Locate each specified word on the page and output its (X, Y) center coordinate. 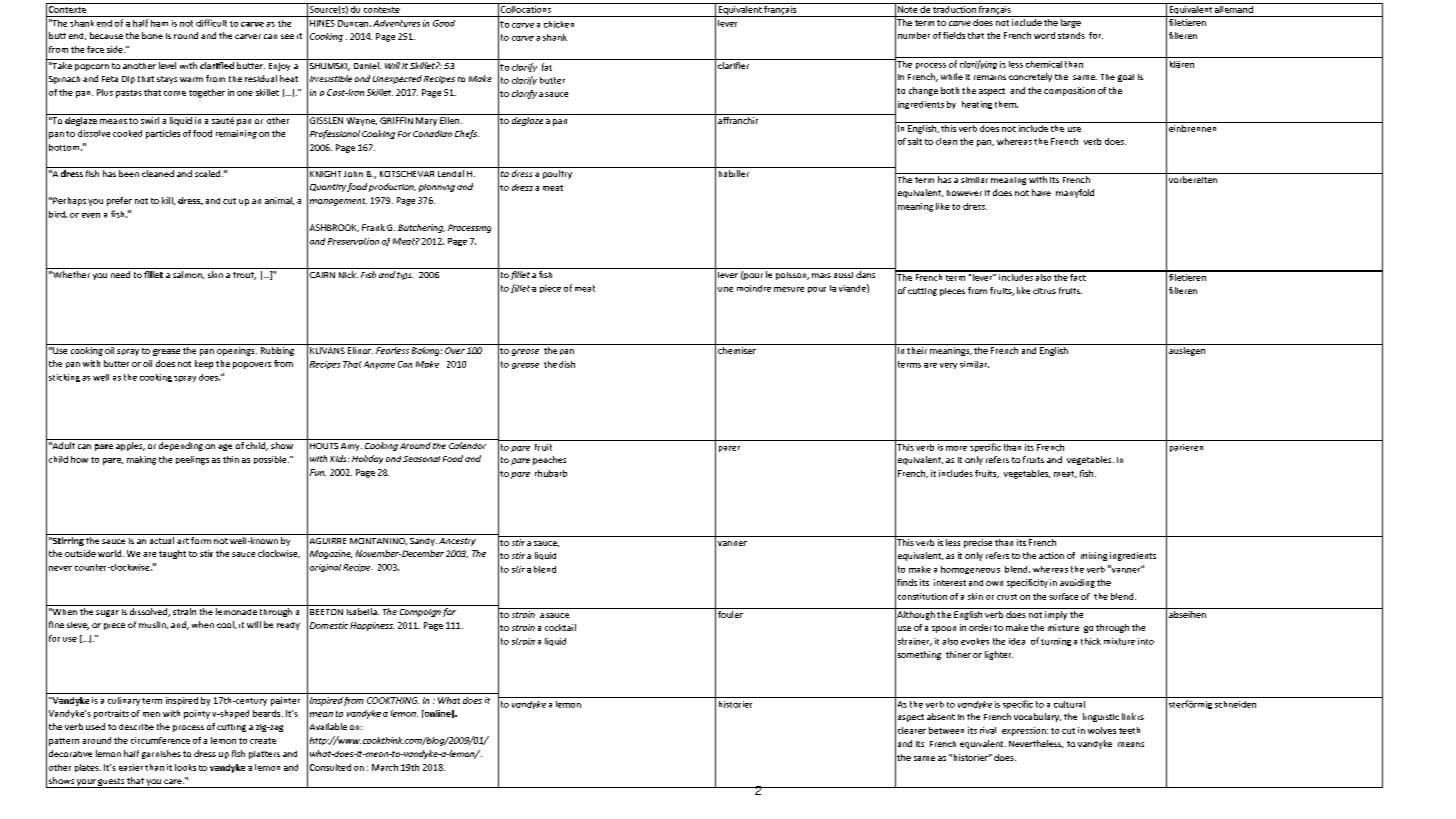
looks (185, 767)
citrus (1044, 291)
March (385, 767)
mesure (789, 289)
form (201, 540)
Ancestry (457, 542)
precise (978, 543)
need (120, 274)
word (1044, 35)
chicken (559, 24)
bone (152, 35)
